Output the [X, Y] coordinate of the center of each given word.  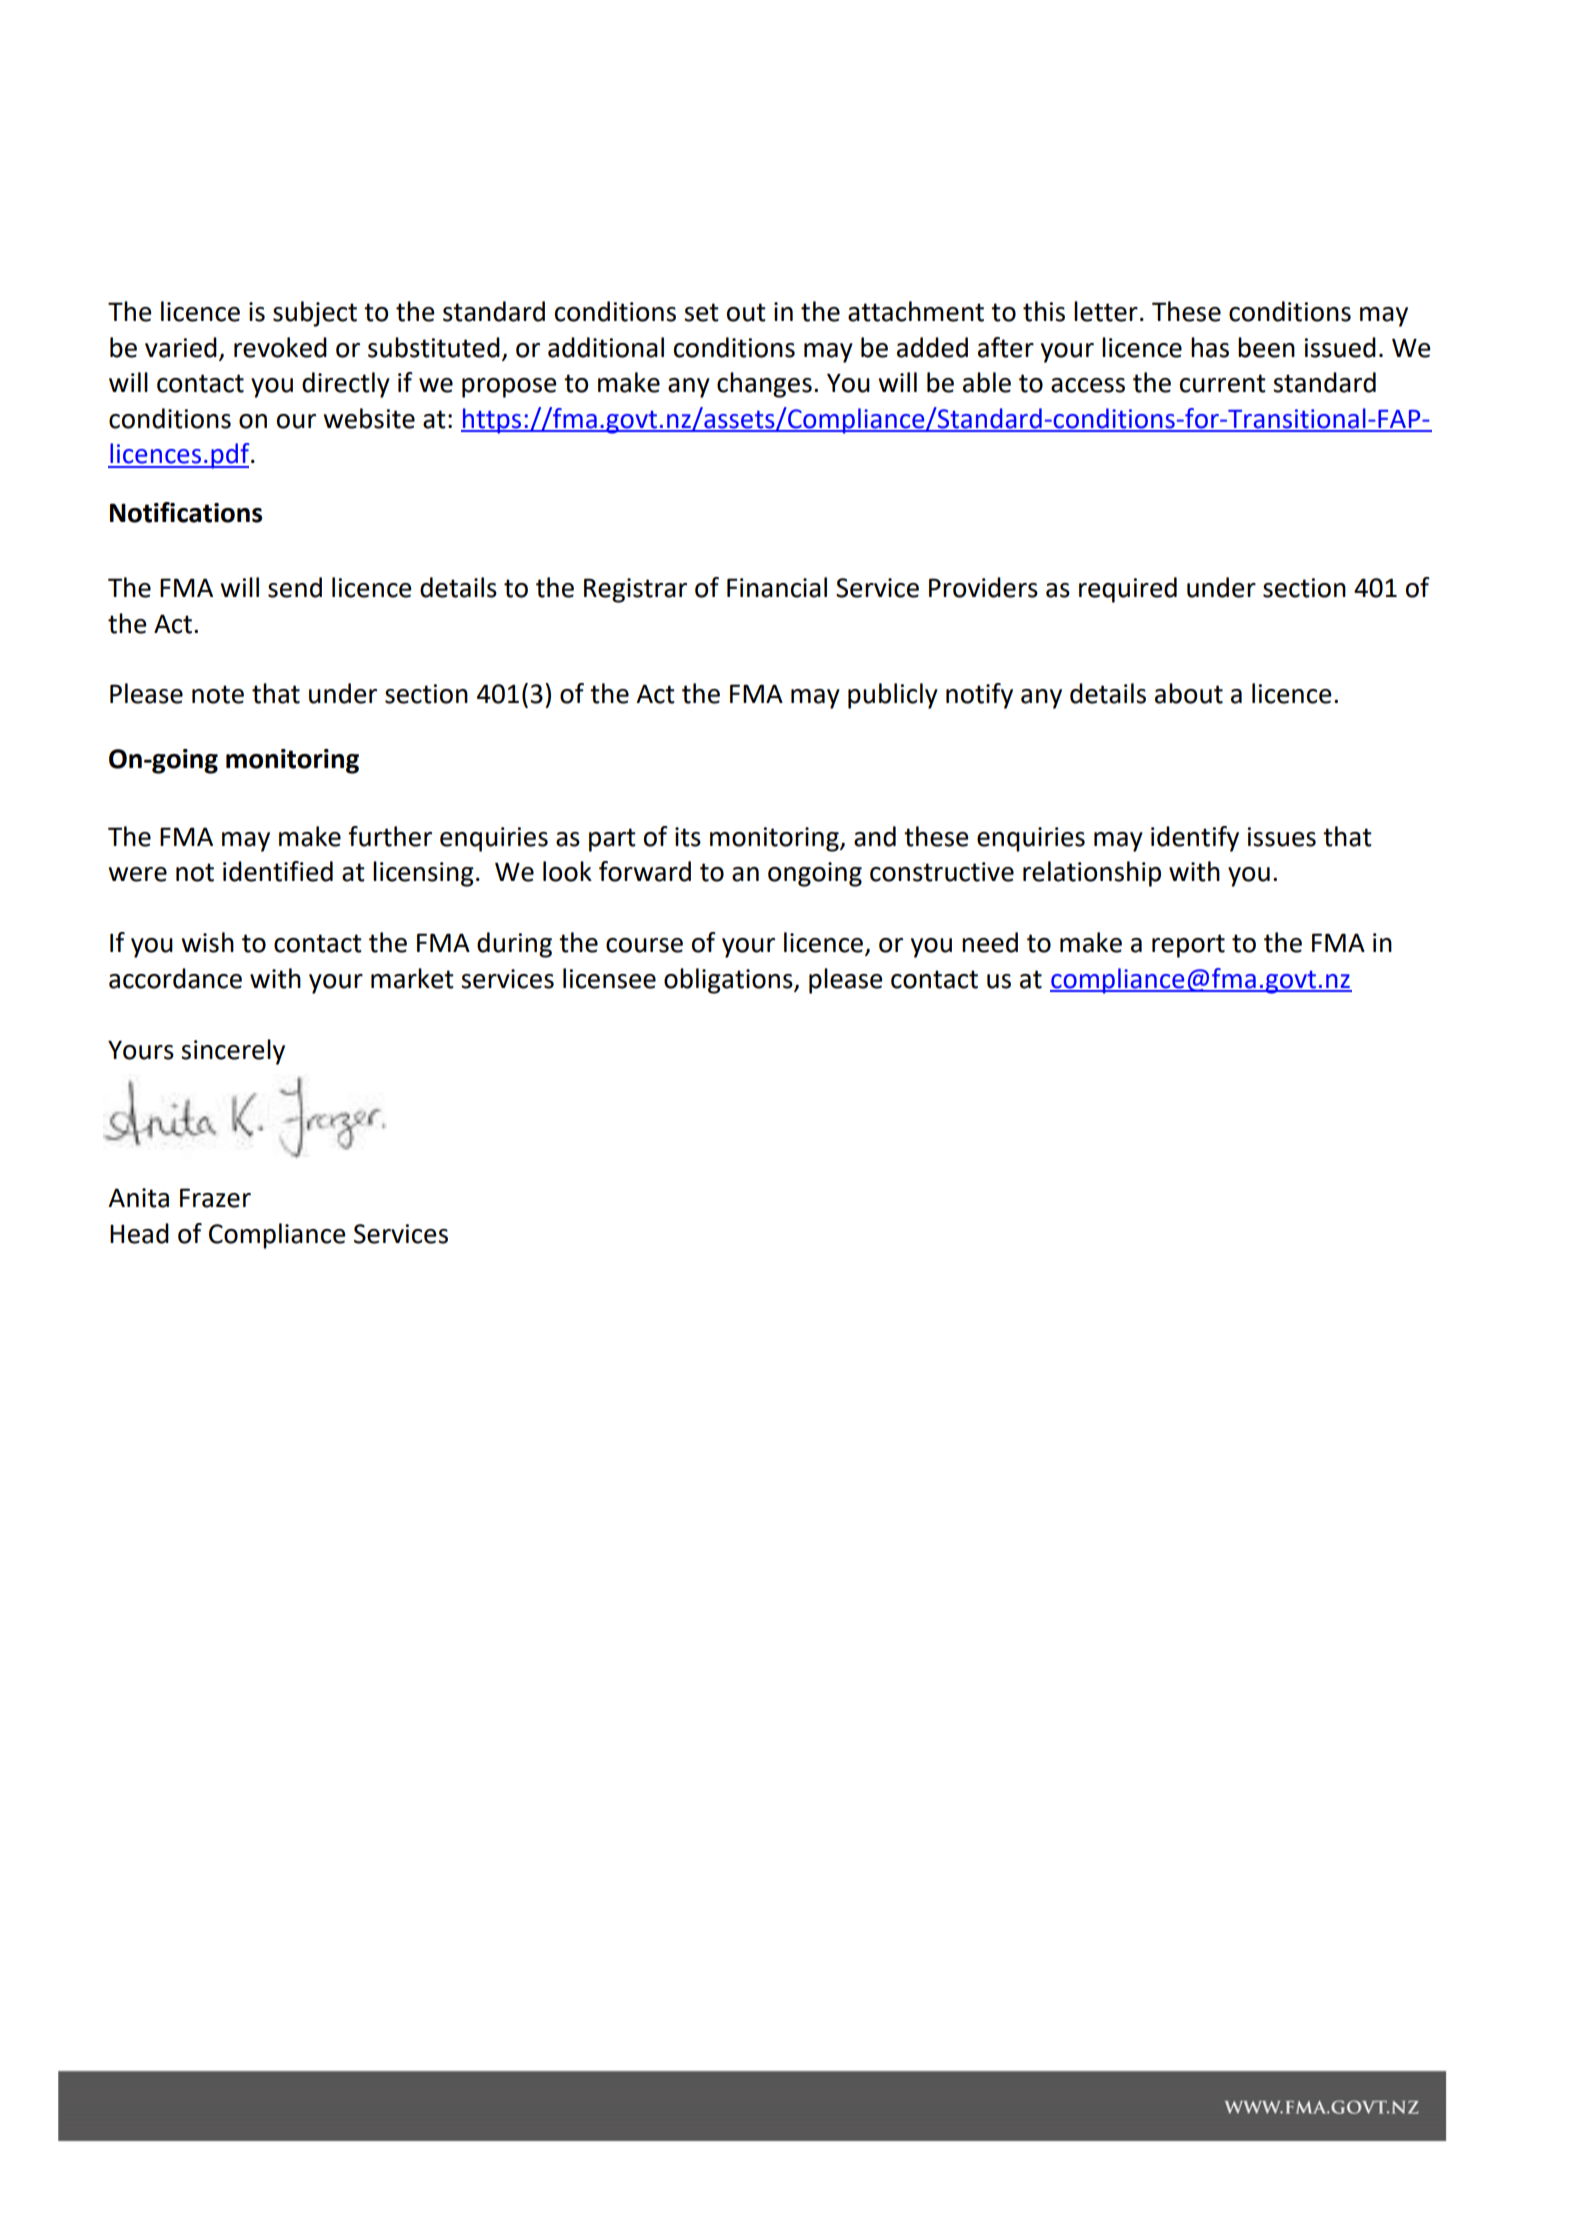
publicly [893, 696]
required [1128, 590]
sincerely [233, 1052]
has [1210, 347]
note [218, 694]
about [1189, 693]
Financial [777, 587]
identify [1195, 839]
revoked [280, 347]
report [1188, 946]
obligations [729, 981]
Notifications [186, 512]
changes [764, 385]
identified [278, 871]
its [688, 837]
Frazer [215, 1198]
